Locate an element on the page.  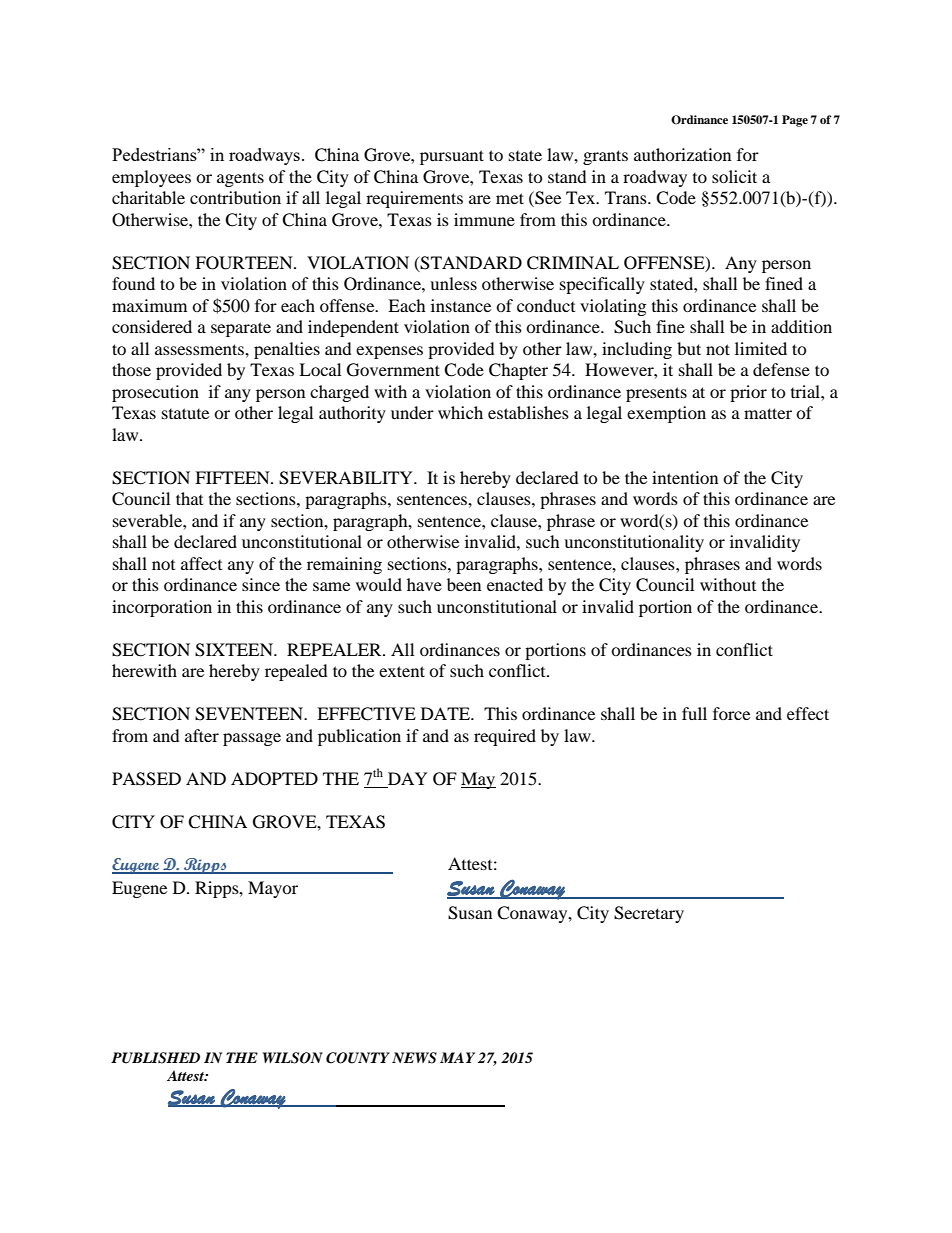
Secretary is located at coordinates (649, 914).
